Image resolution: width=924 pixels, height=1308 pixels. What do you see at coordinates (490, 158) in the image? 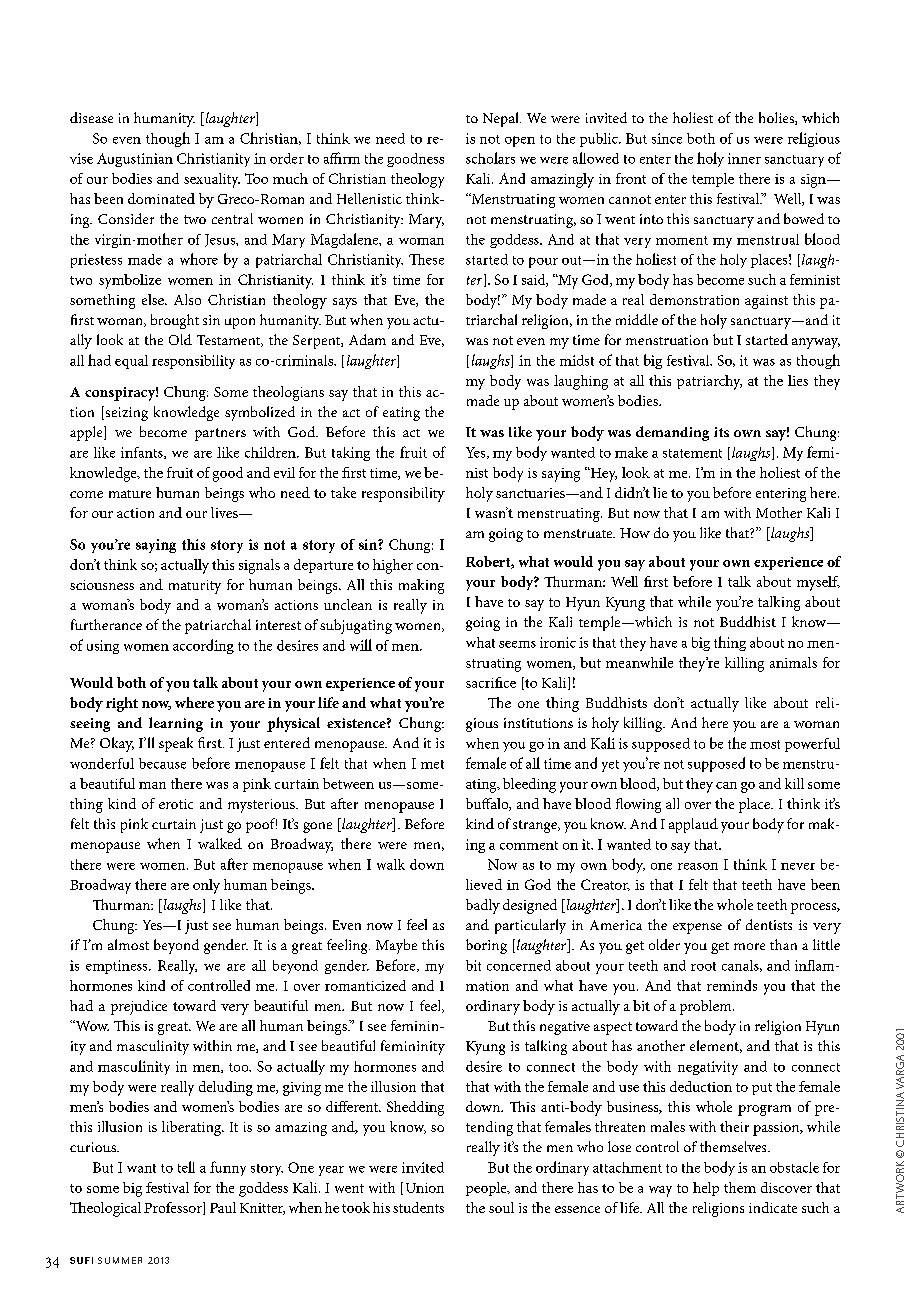
I see `scholars` at bounding box center [490, 158].
